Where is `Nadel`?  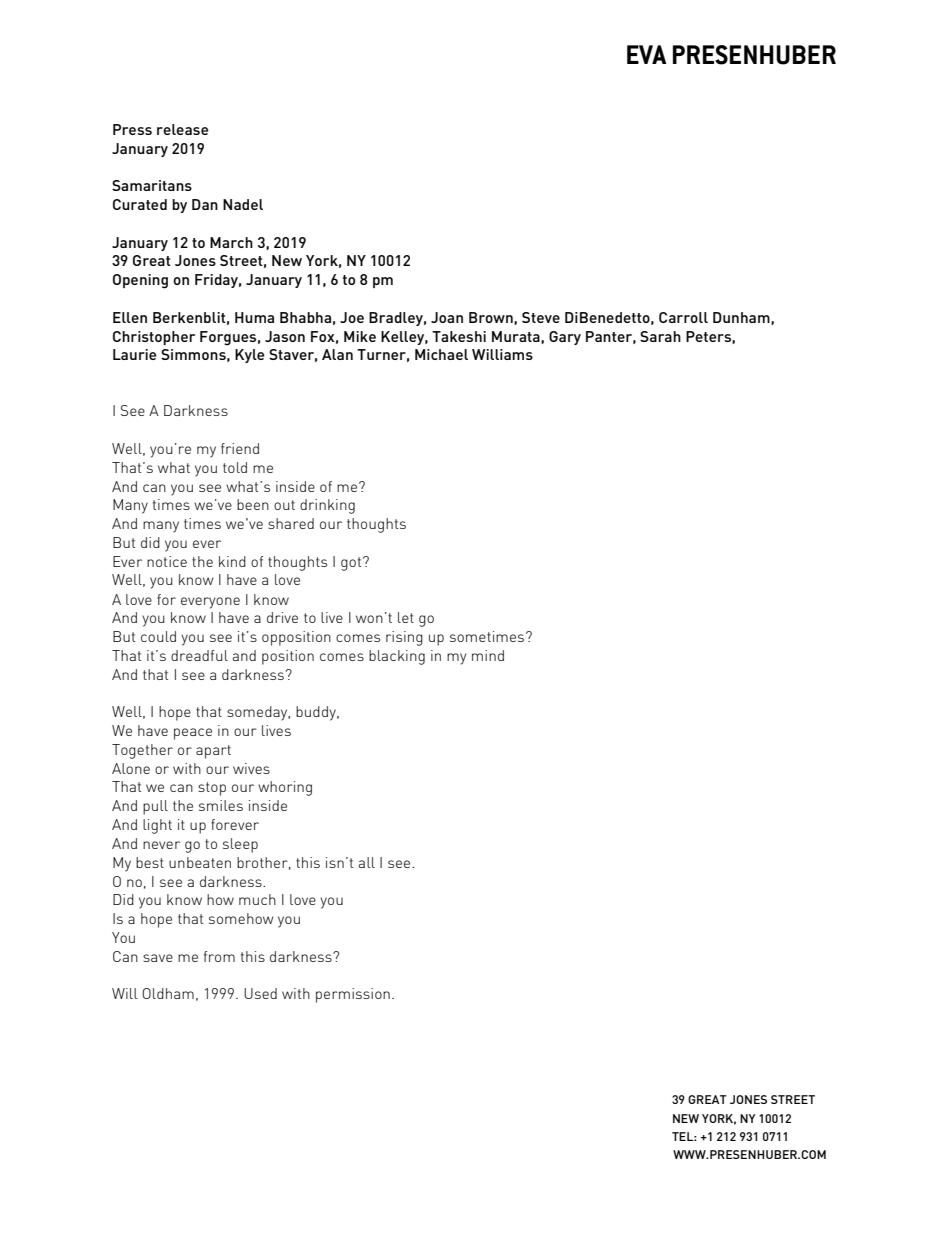
Nadel is located at coordinates (243, 204).
